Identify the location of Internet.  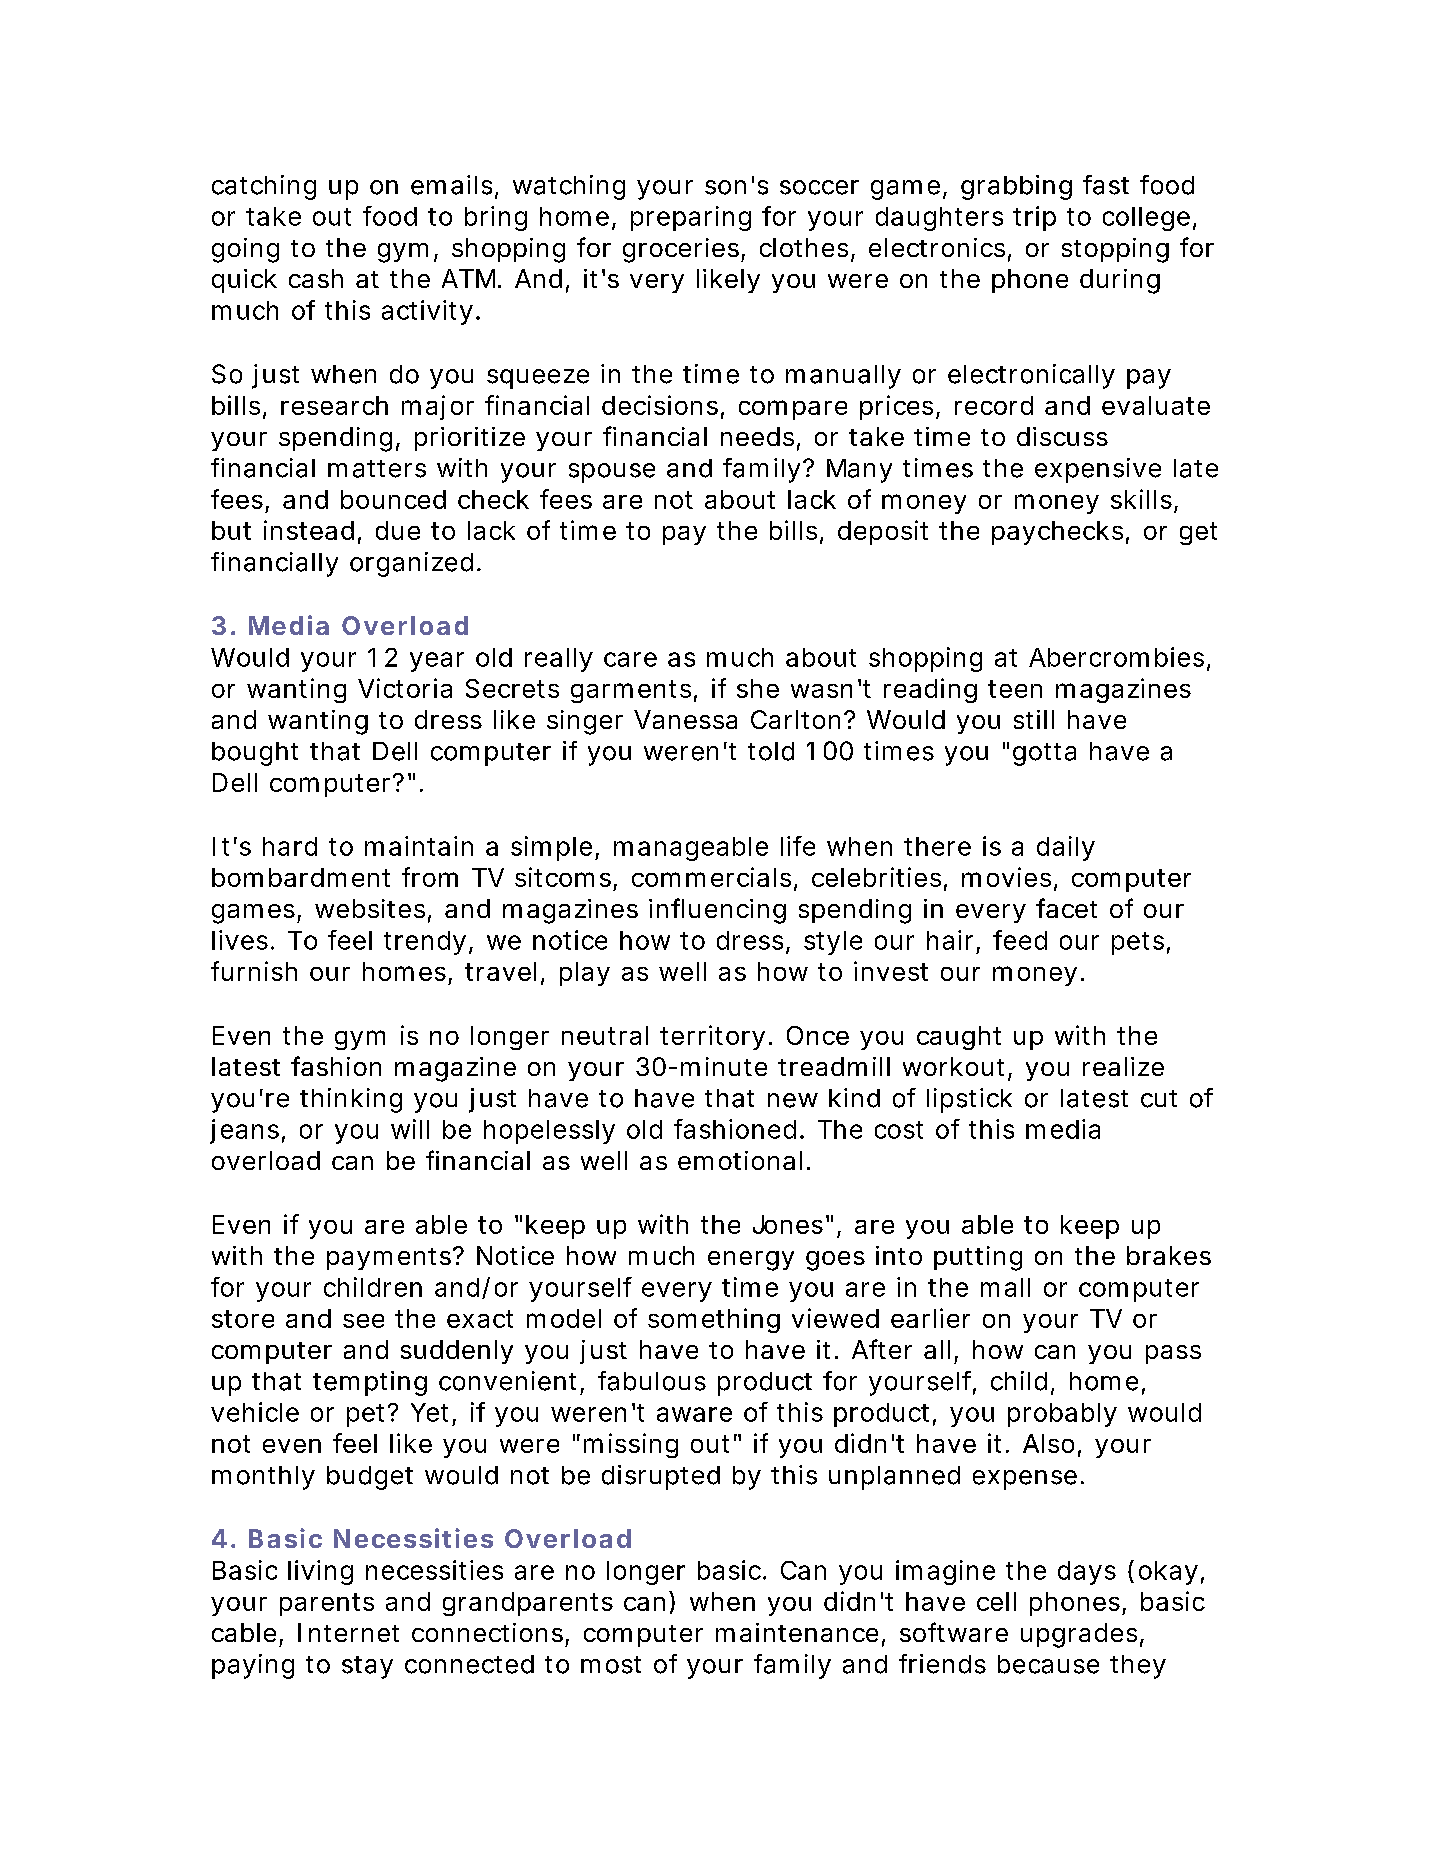
(348, 1632).
